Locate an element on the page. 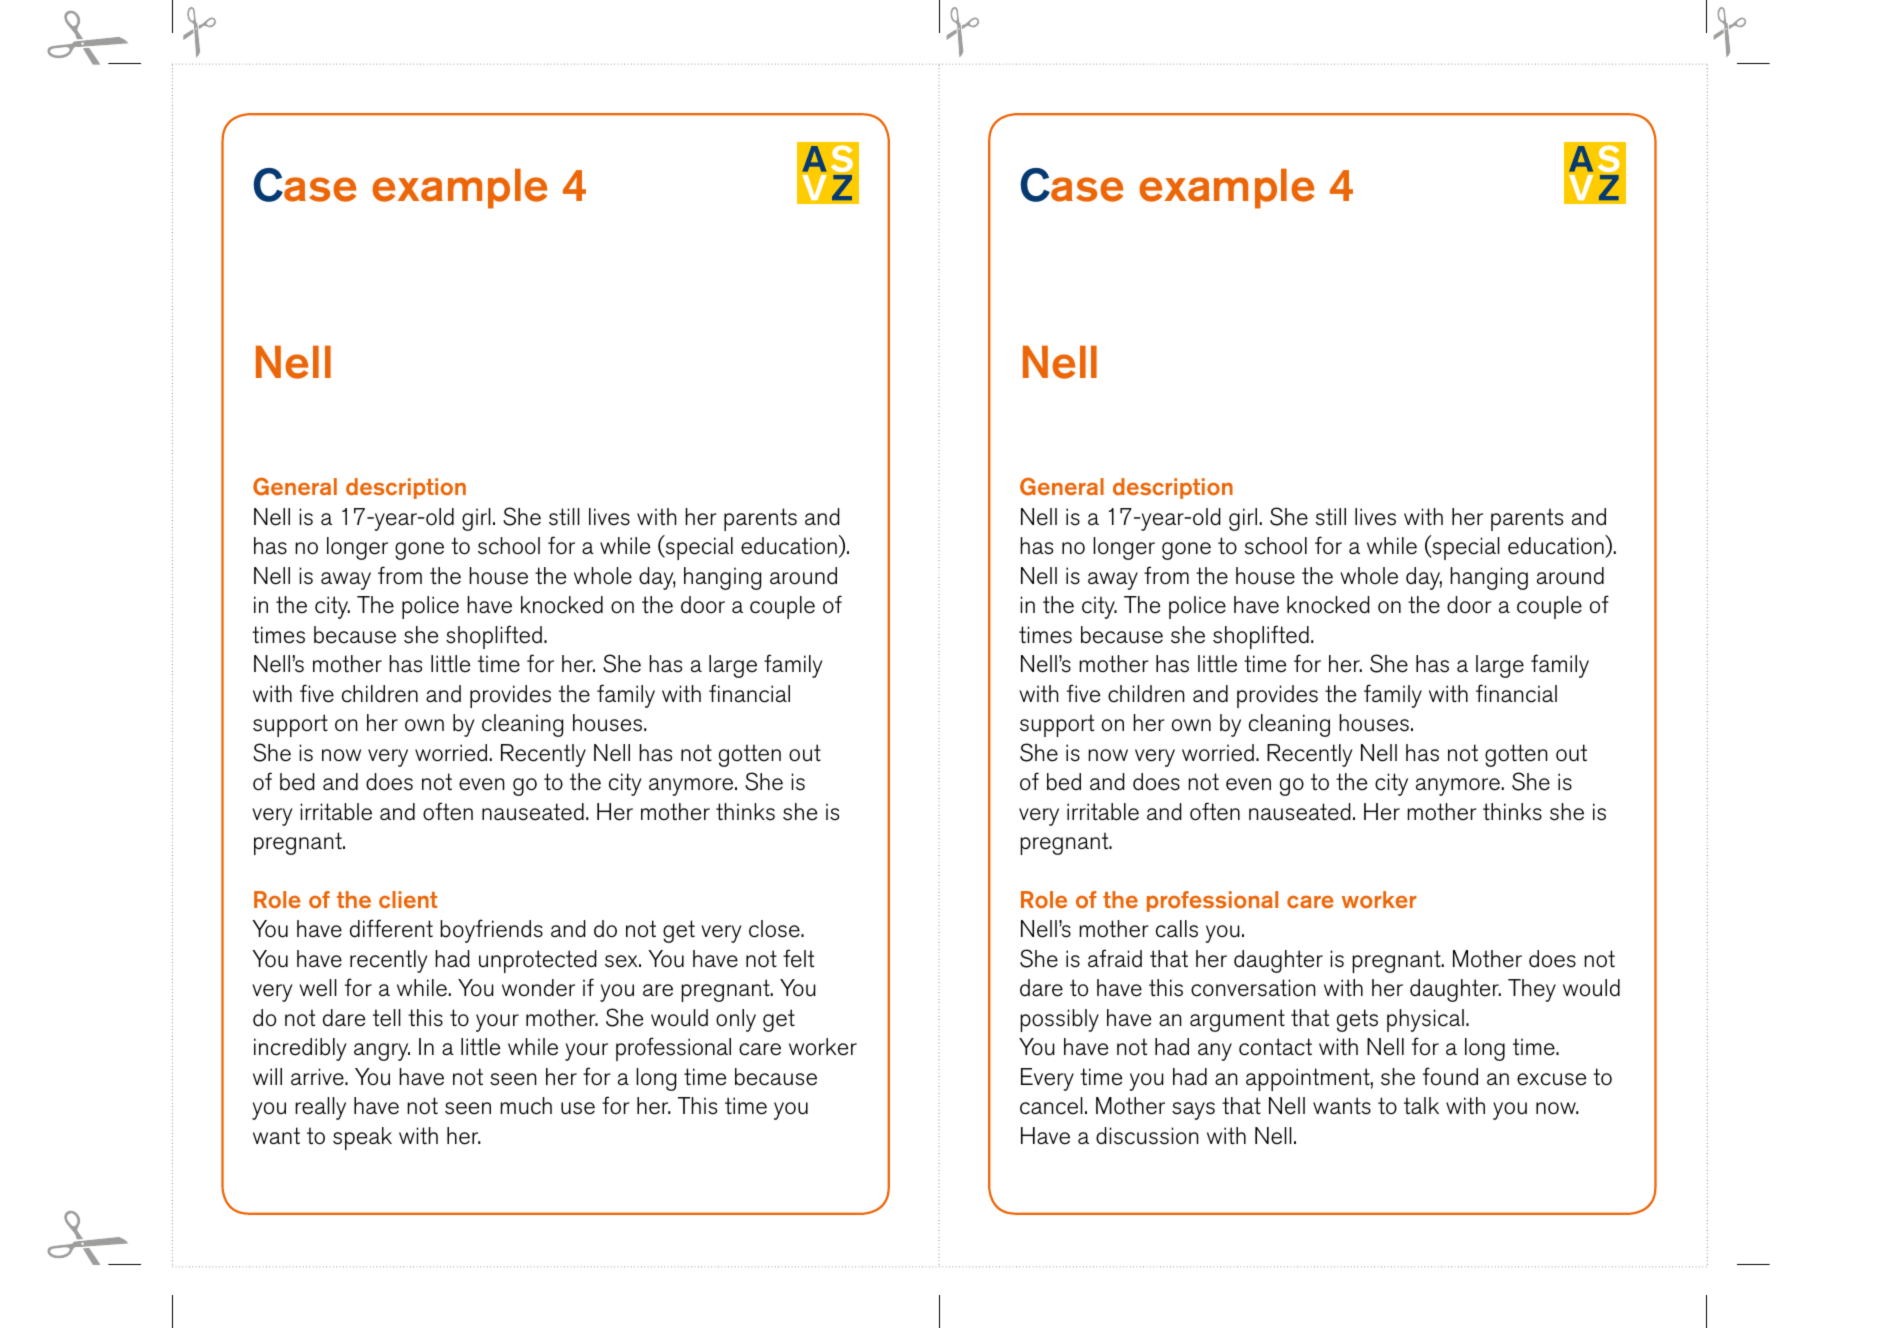 The width and height of the document is (1878, 1328). calls is located at coordinates (1177, 929).
